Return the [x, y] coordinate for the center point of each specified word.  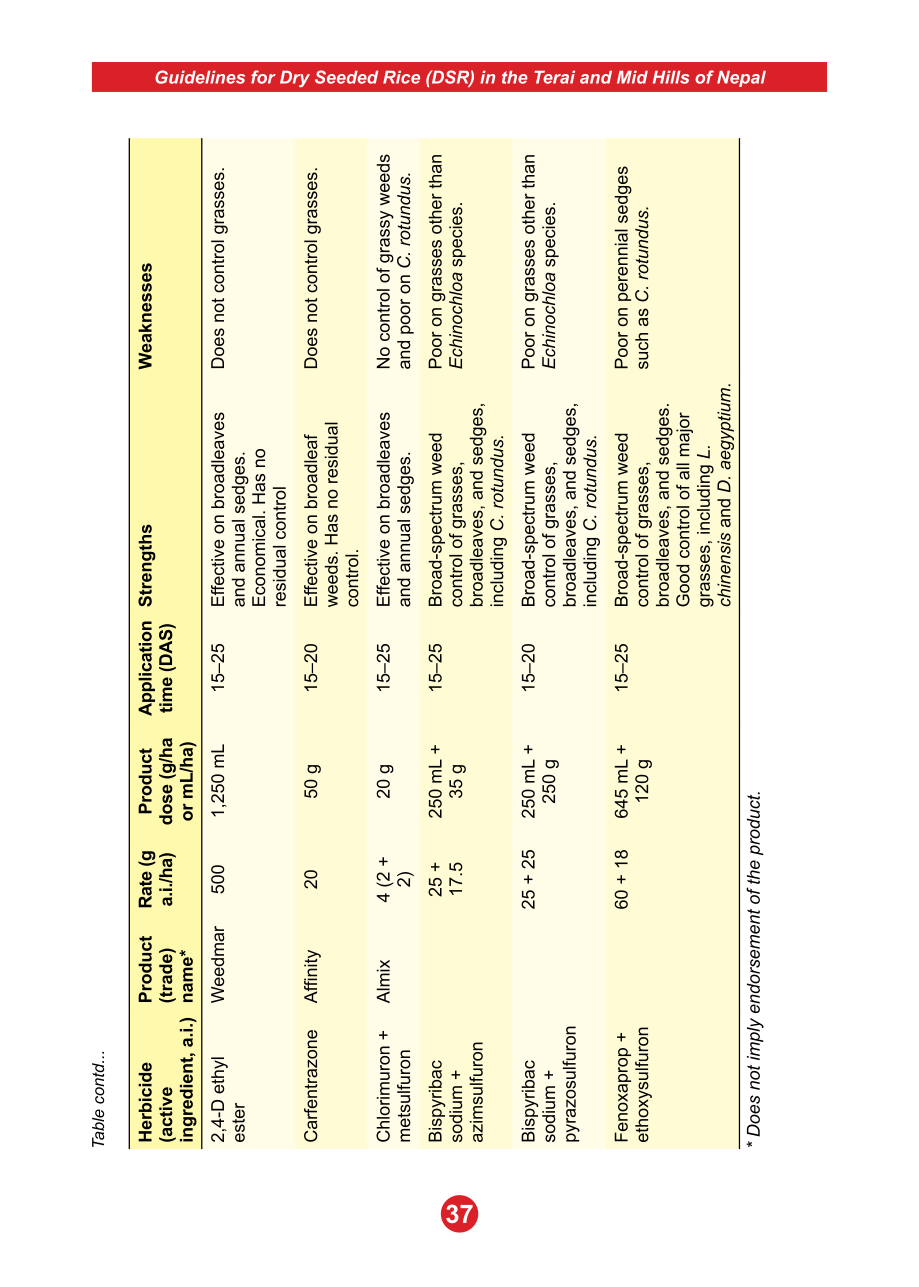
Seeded [346, 77]
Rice [401, 77]
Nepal [741, 79]
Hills [671, 77]
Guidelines [200, 77]
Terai [554, 77]
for [263, 77]
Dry [295, 79]
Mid [632, 77]
